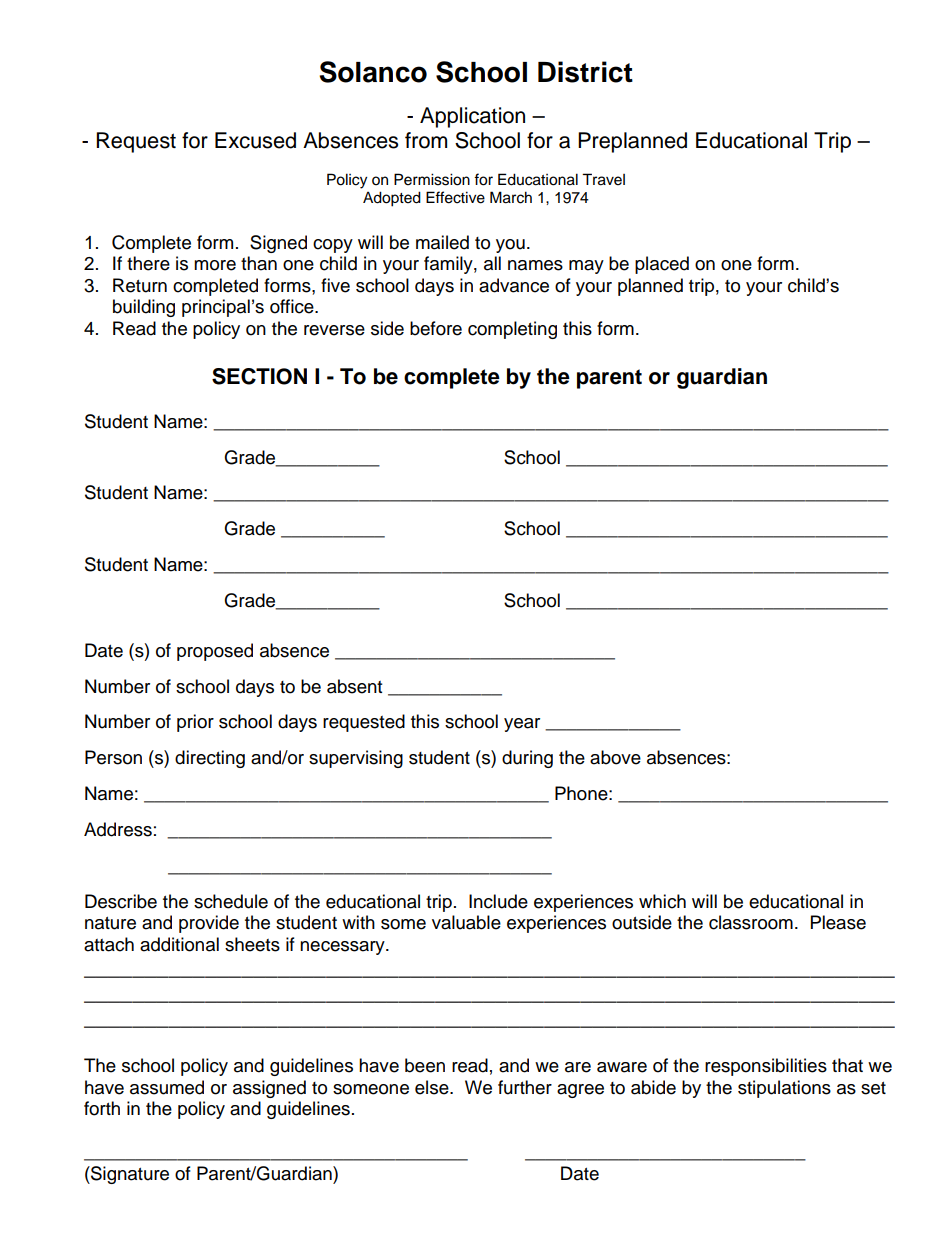  I want to click on absent, so click(354, 686).
